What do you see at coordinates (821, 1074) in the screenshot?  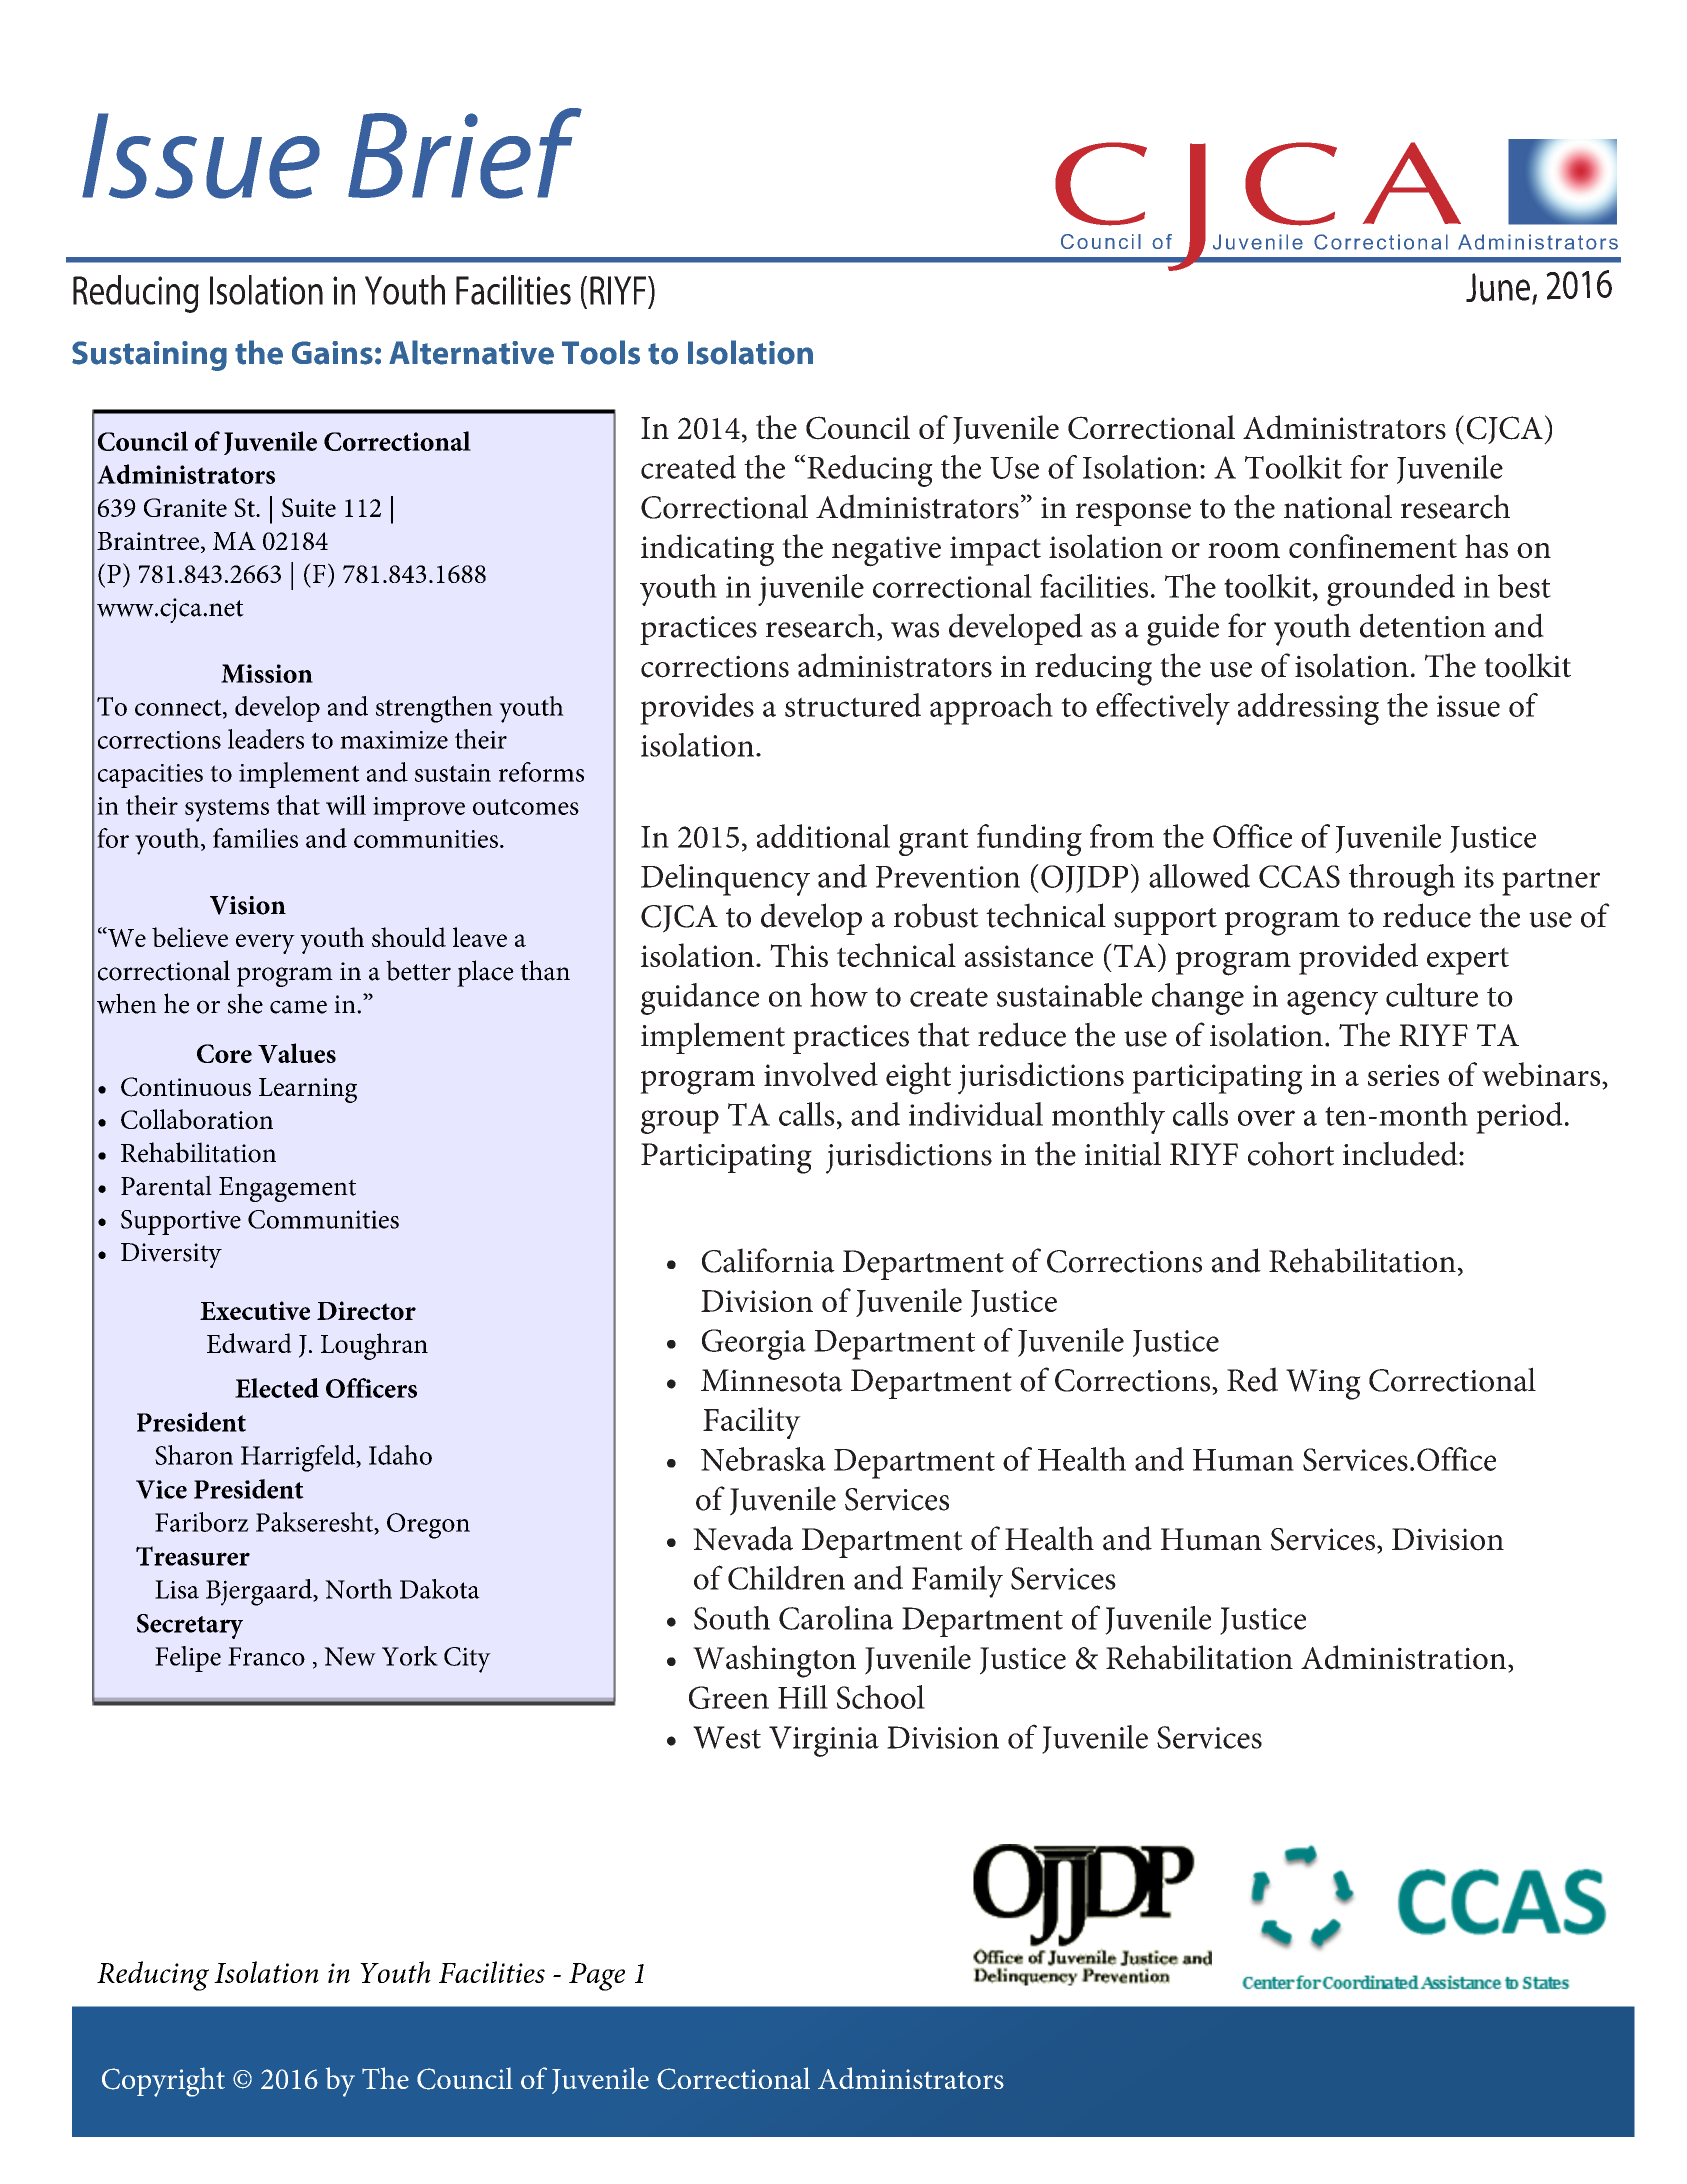 I see `involved` at bounding box center [821, 1074].
